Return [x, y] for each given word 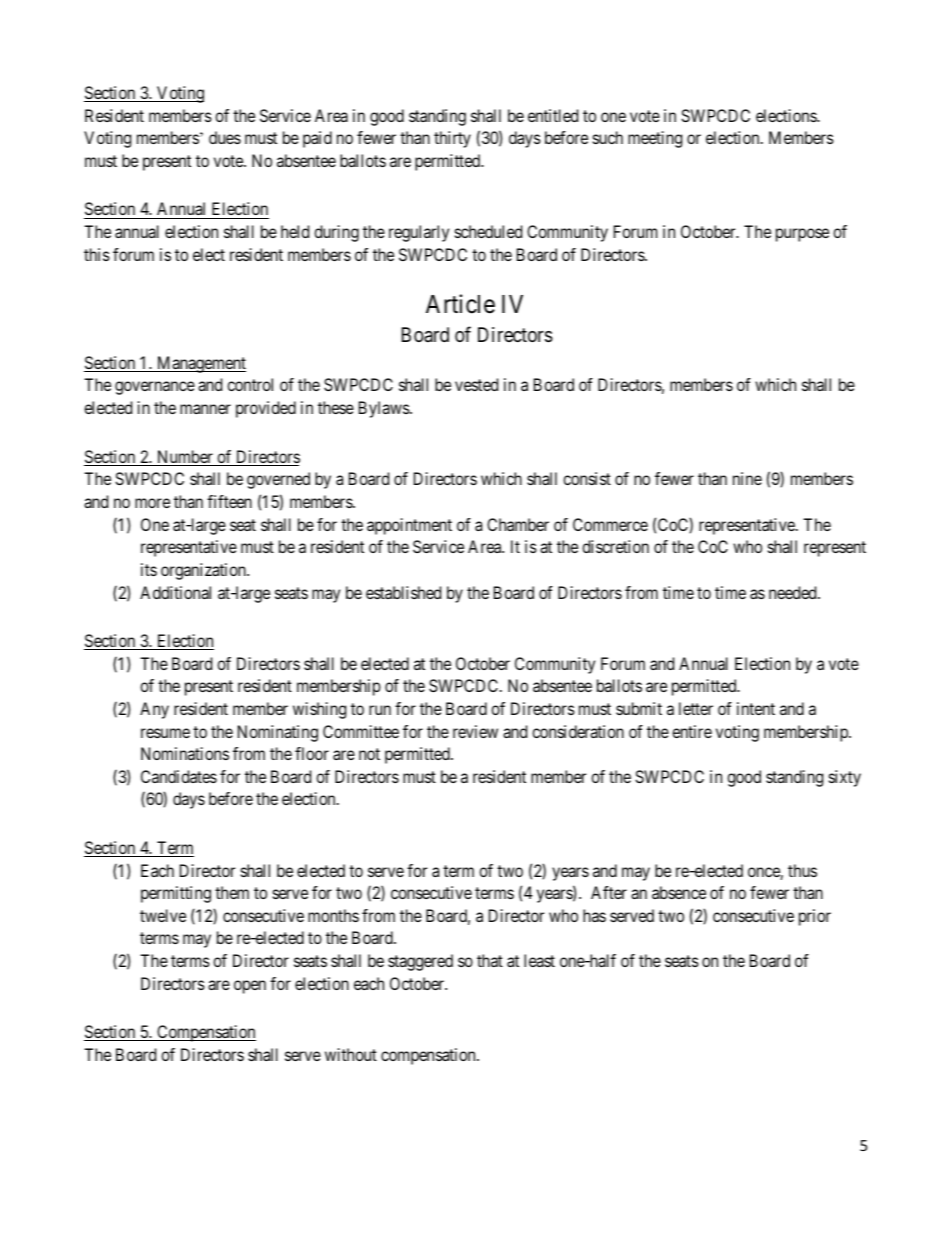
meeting [655, 139]
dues [225, 137]
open [250, 987]
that [490, 960]
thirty [452, 139]
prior [815, 917]
